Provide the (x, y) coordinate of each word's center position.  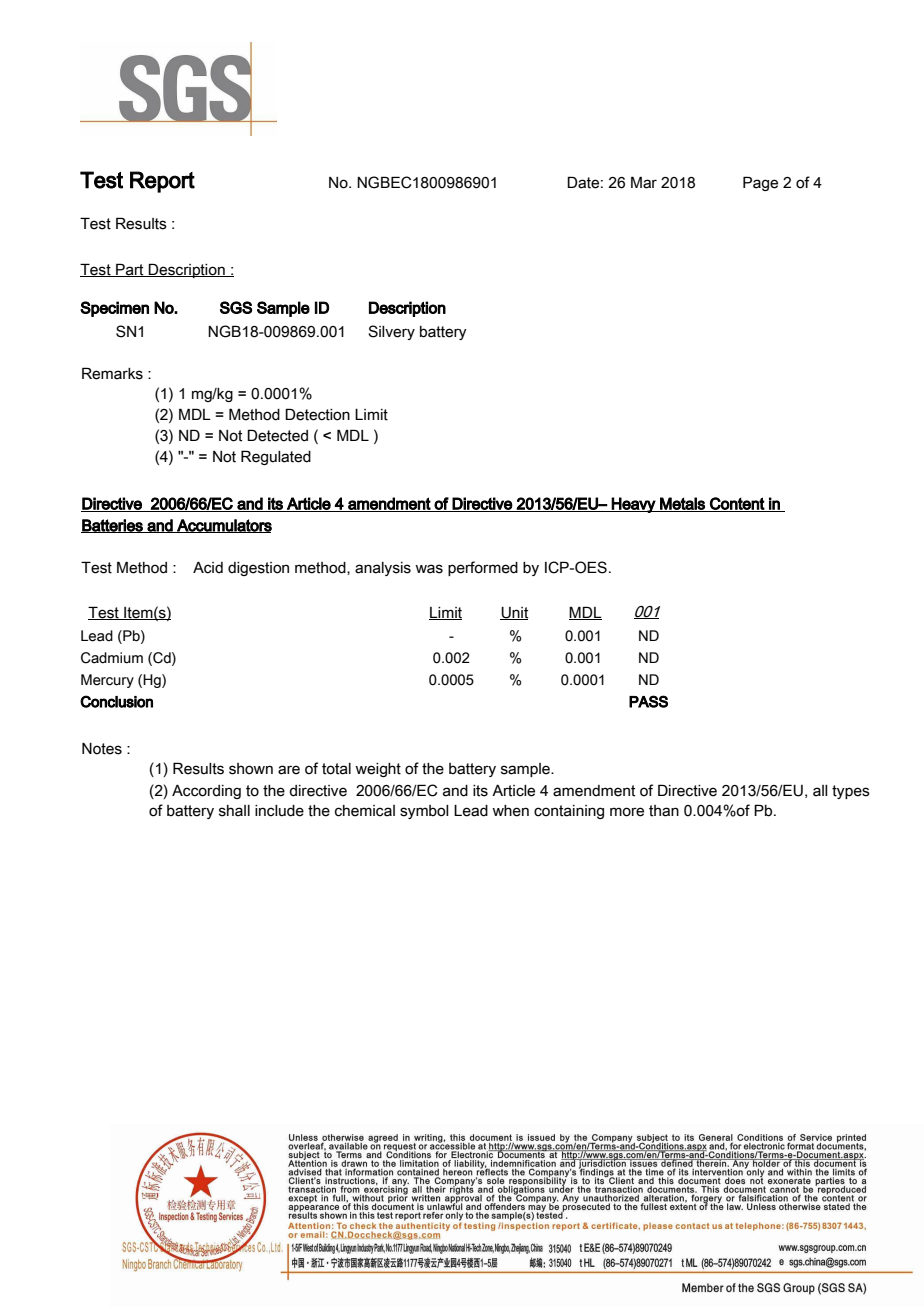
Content (737, 504)
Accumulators (223, 526)
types (851, 792)
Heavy (633, 505)
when (510, 811)
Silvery (391, 332)
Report (162, 182)
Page (760, 183)
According (206, 792)
